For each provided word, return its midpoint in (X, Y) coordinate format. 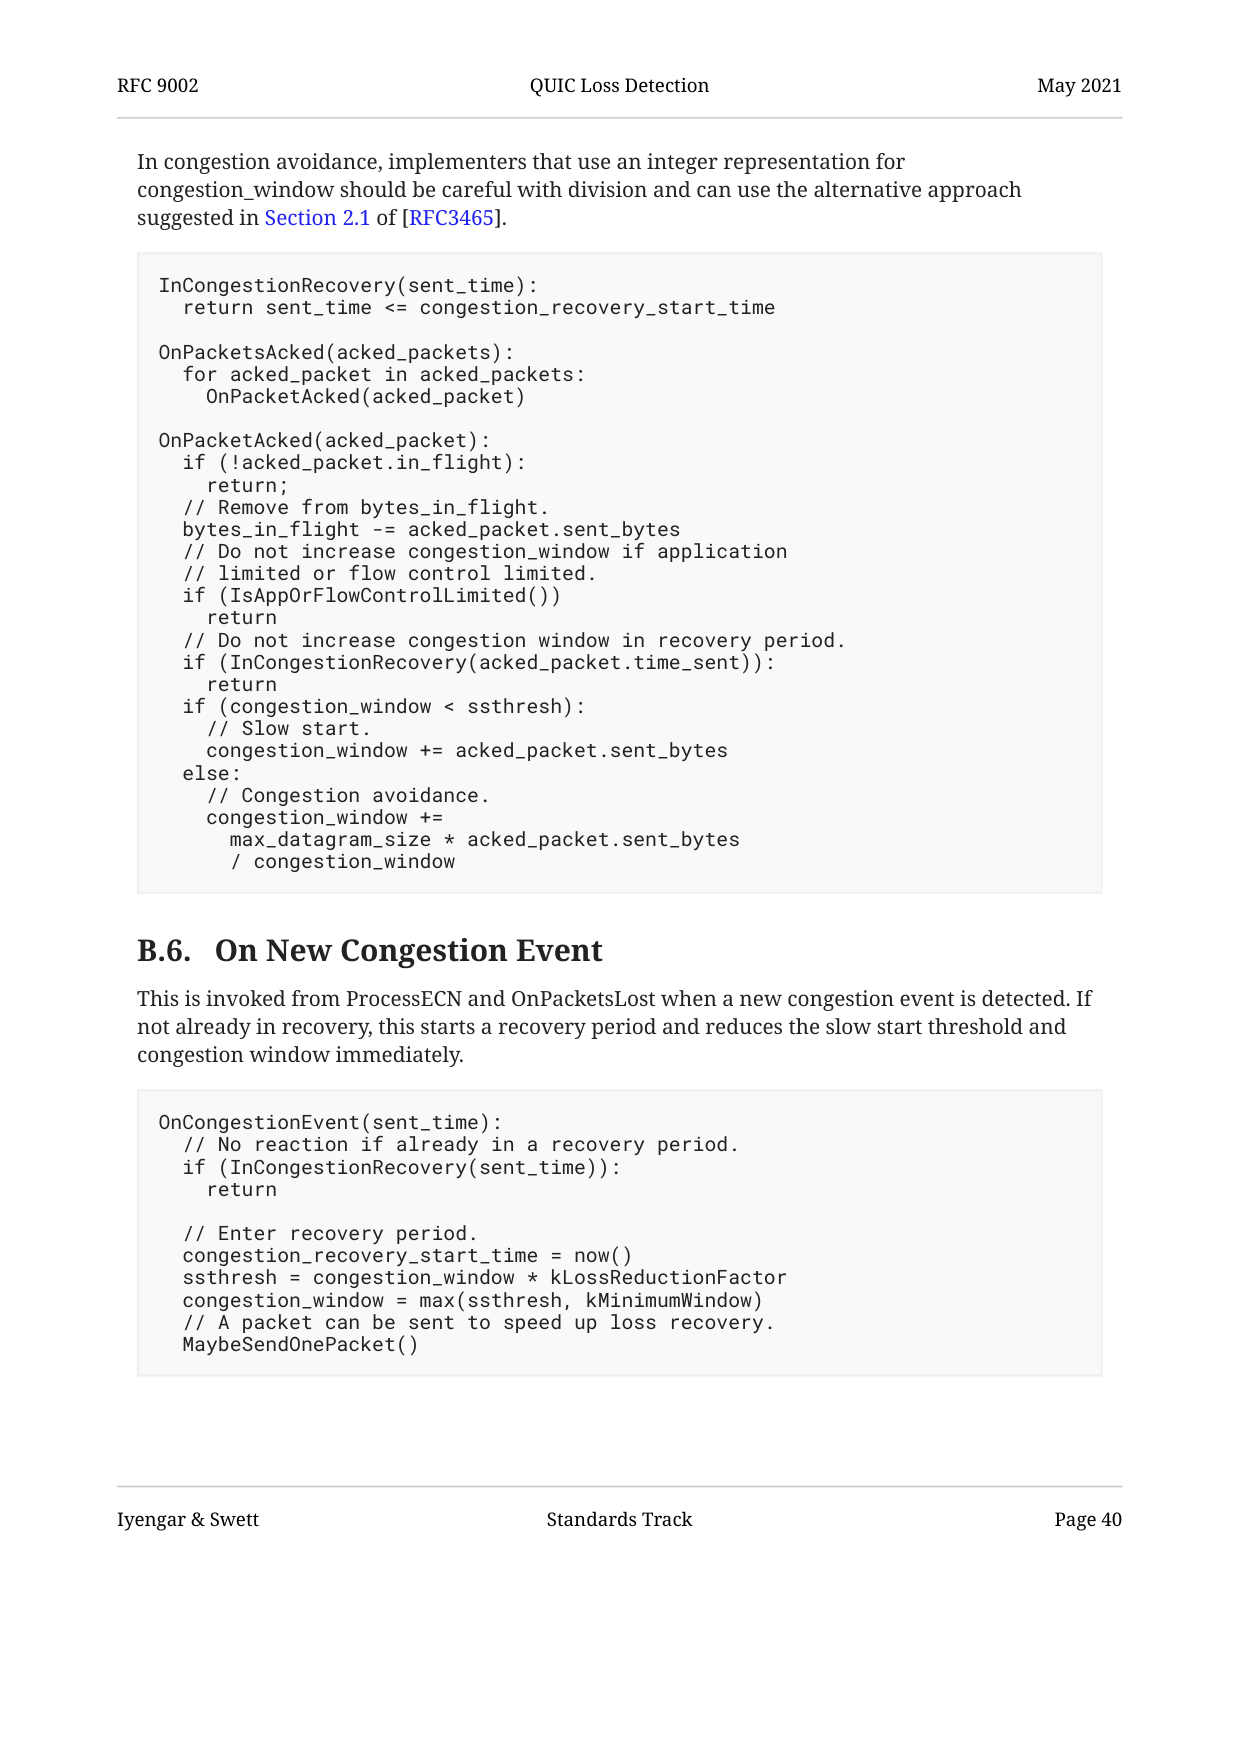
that (552, 161)
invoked (246, 998)
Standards (591, 1518)
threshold (975, 1026)
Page (1075, 1521)
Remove (253, 507)
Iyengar (151, 1521)
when (689, 998)
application (722, 552)
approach (975, 191)
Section (301, 217)
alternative (867, 189)
